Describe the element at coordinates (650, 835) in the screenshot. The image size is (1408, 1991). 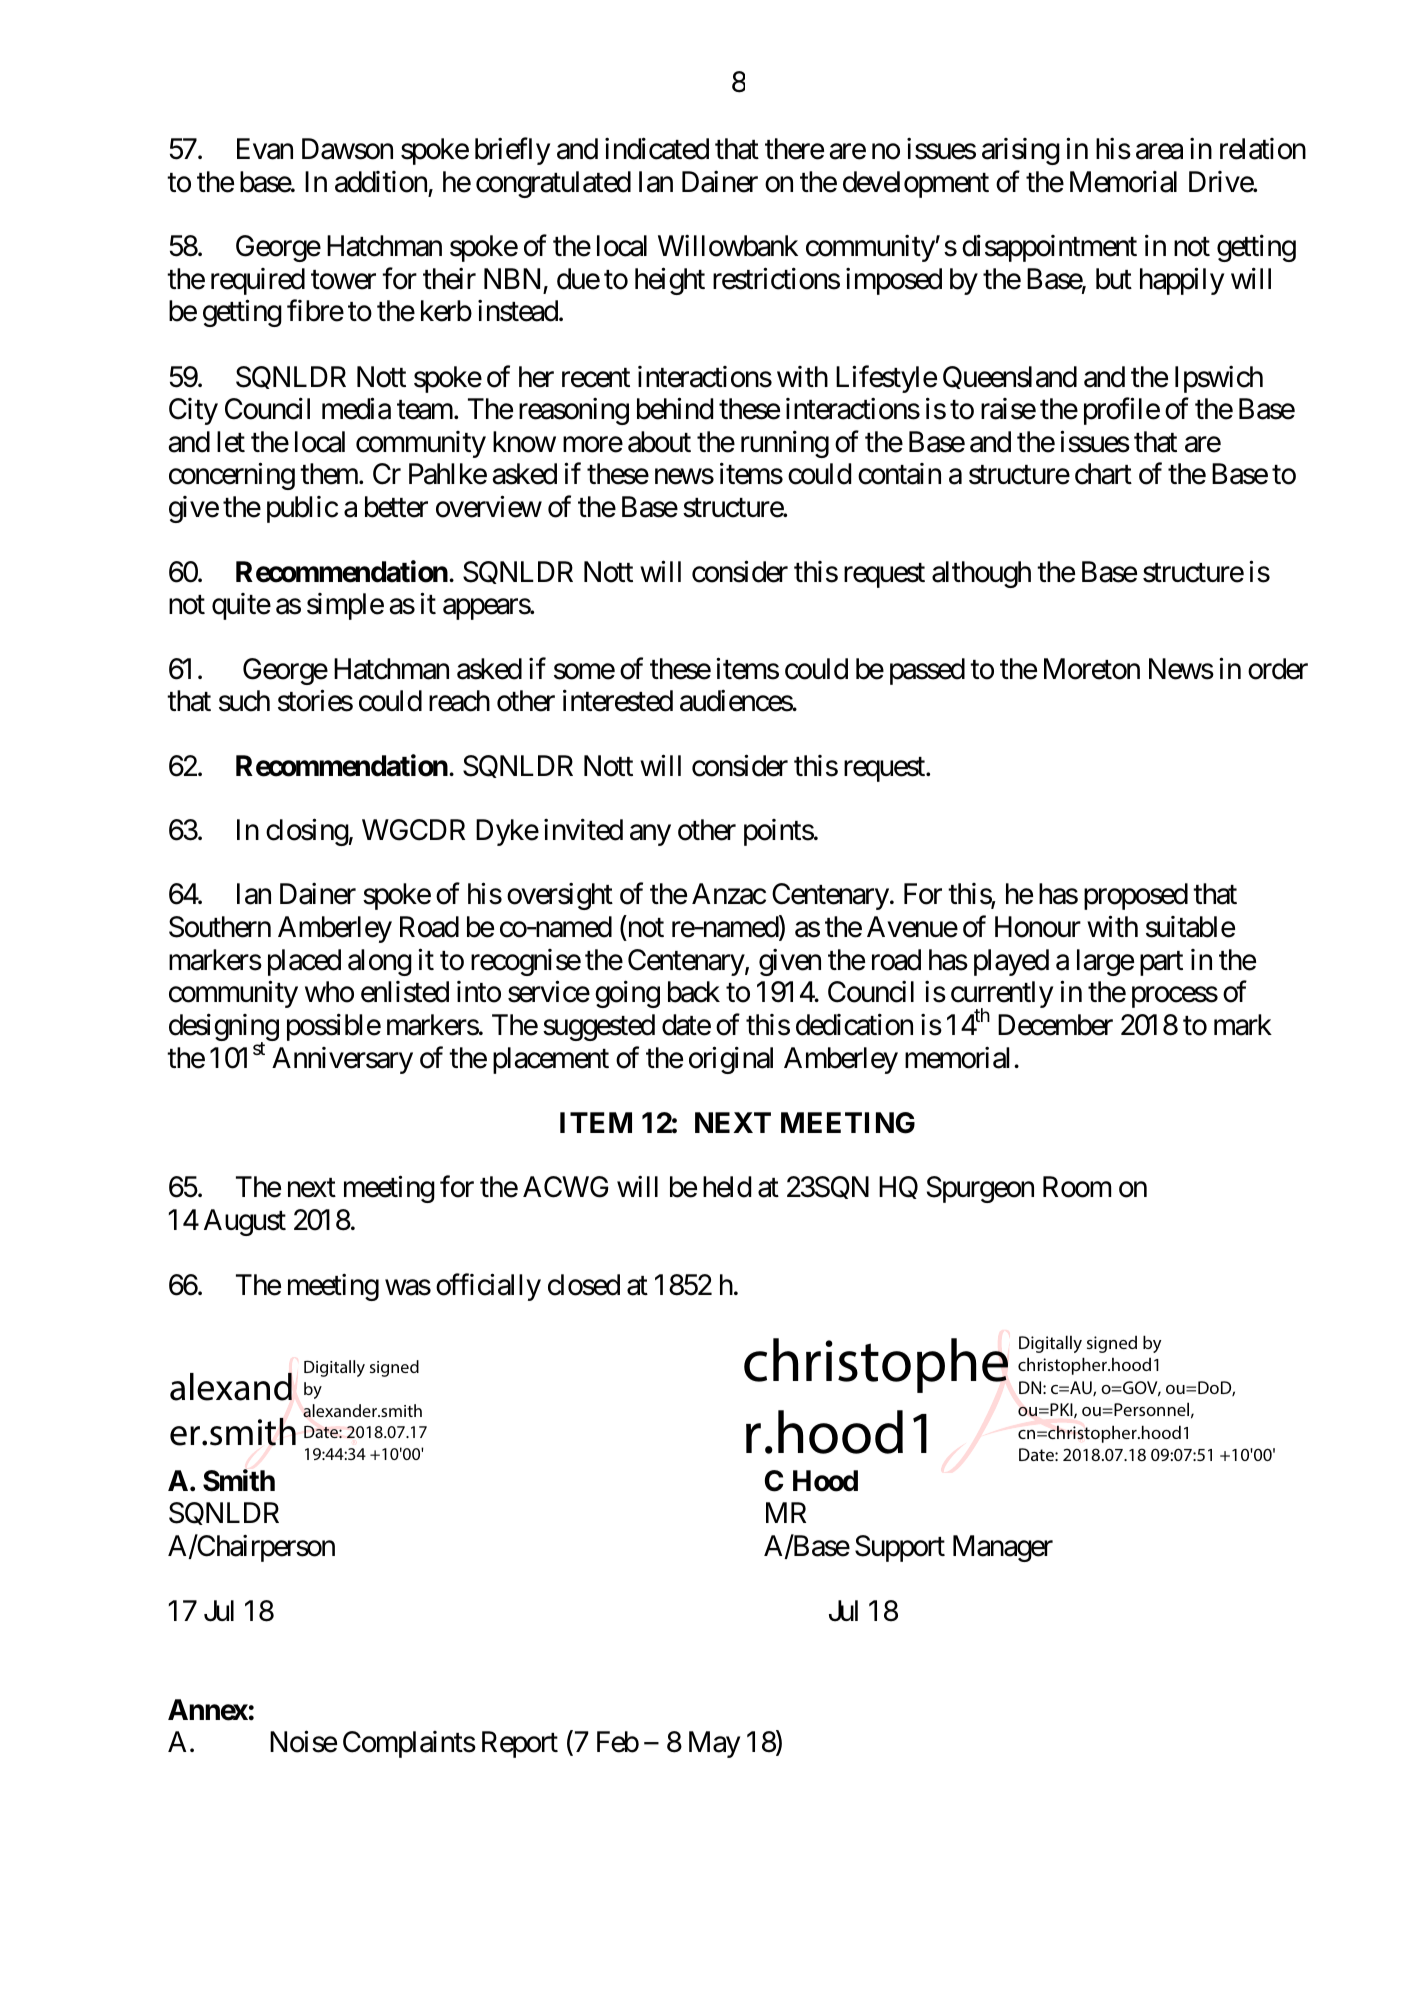
I see `any` at that location.
